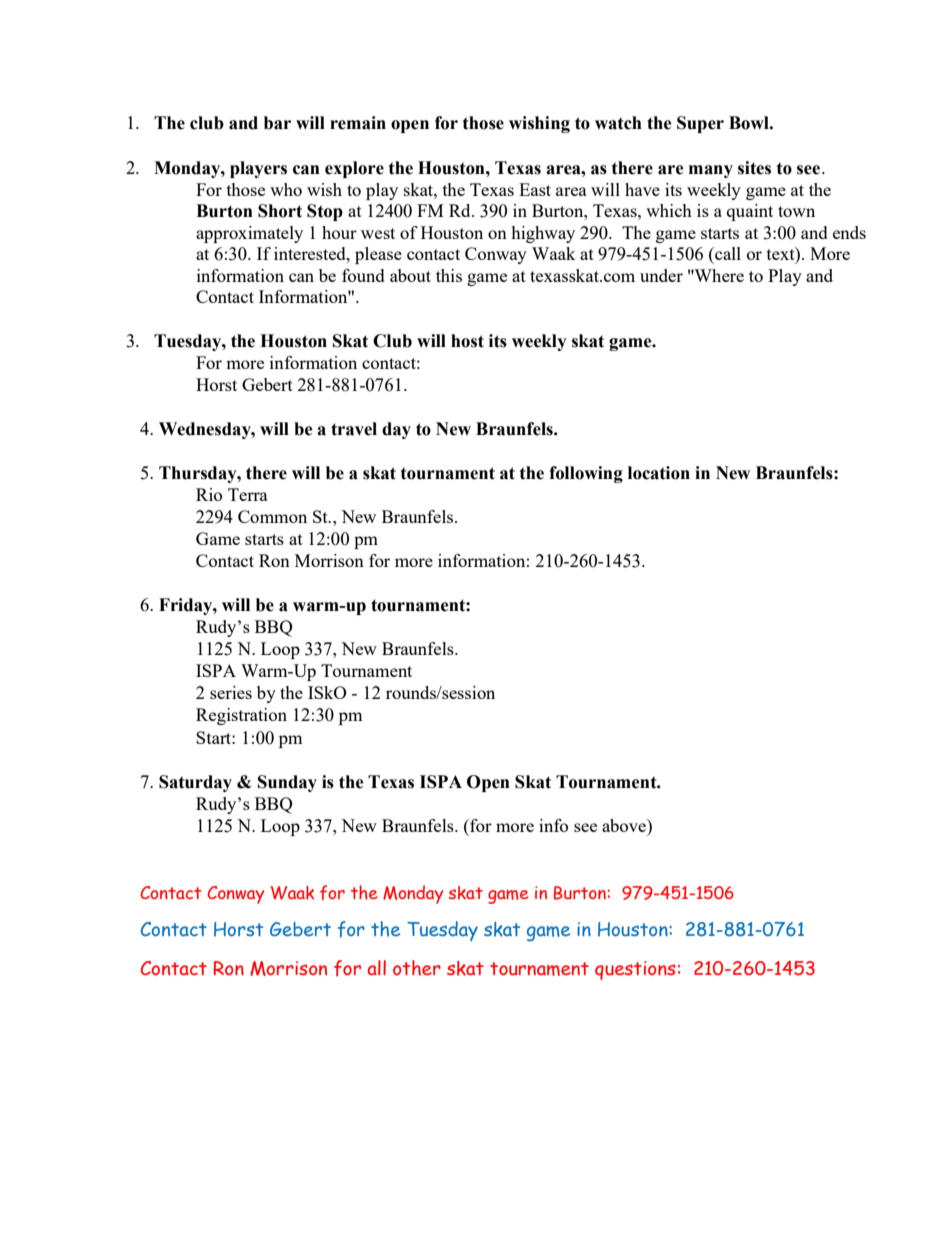  I want to click on bar, so click(277, 123).
